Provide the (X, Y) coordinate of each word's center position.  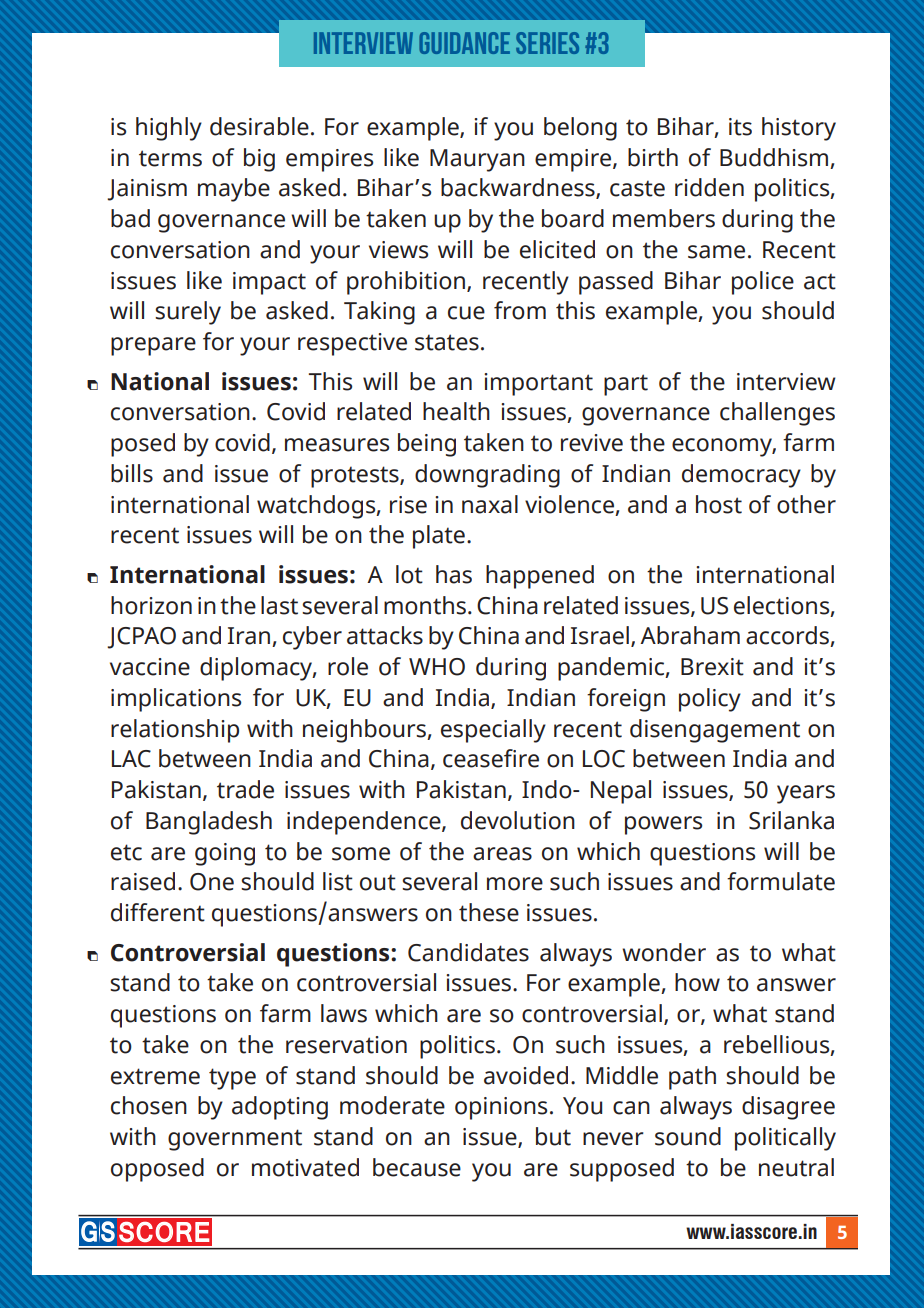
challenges (777, 414)
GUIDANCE (464, 43)
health (456, 411)
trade (245, 789)
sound (688, 1136)
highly (169, 129)
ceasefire (491, 758)
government (235, 1140)
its (740, 127)
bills (132, 473)
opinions (501, 1108)
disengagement (715, 731)
